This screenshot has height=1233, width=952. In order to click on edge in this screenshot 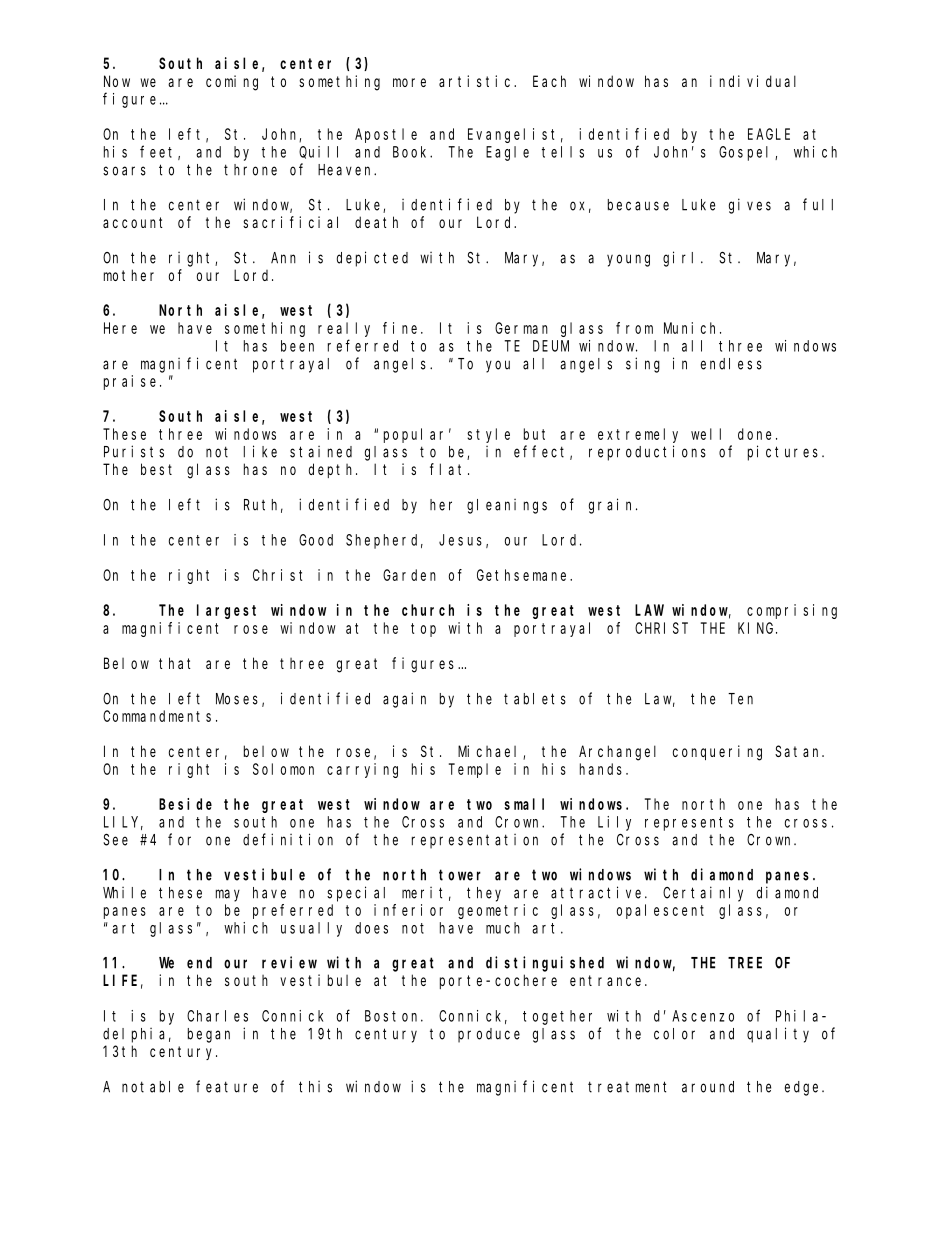, I will do `click(804, 1088)`.
